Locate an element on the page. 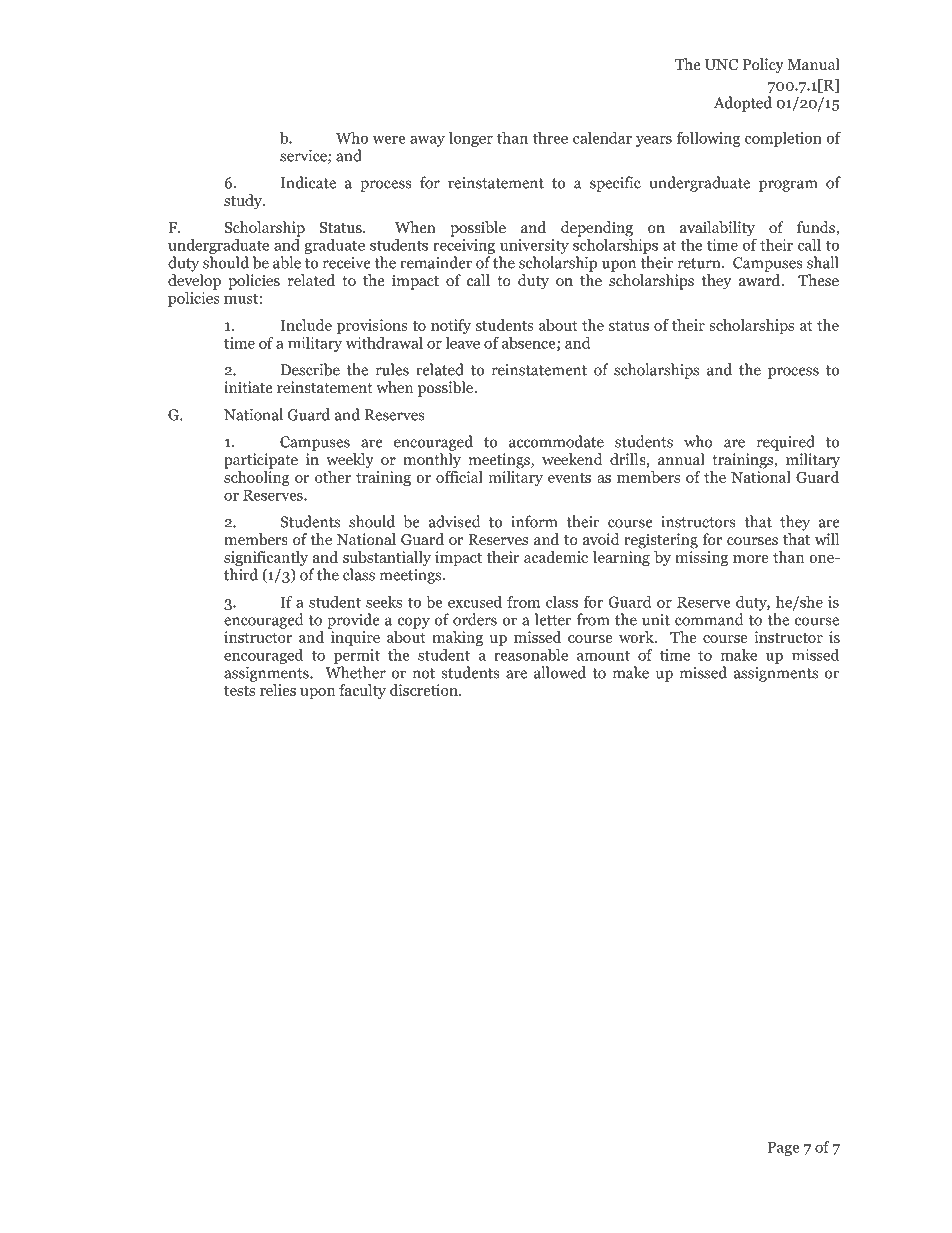  three is located at coordinates (550, 138).
